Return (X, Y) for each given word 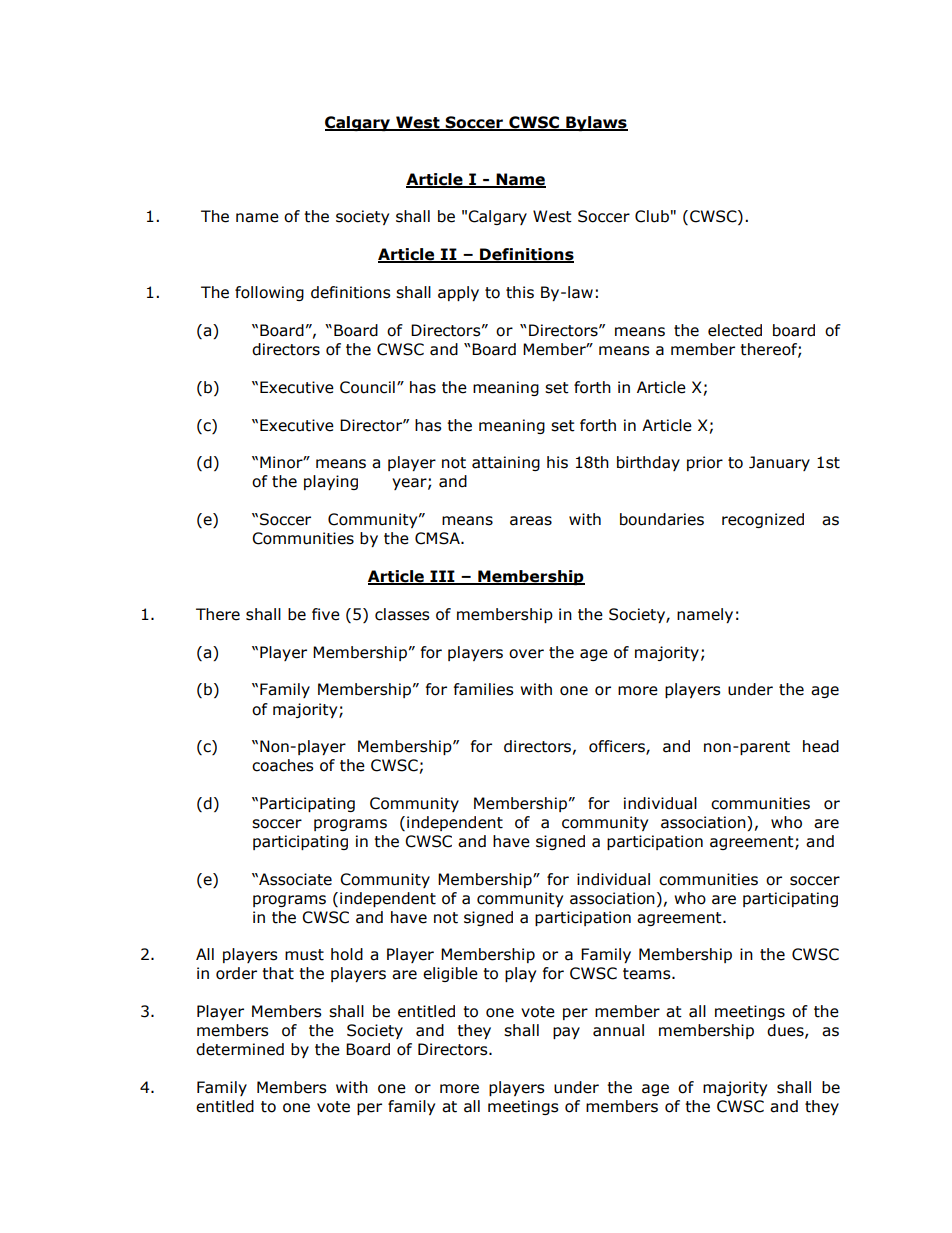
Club (652, 216)
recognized (763, 520)
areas (531, 521)
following (269, 293)
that (278, 973)
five (326, 614)
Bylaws (596, 123)
